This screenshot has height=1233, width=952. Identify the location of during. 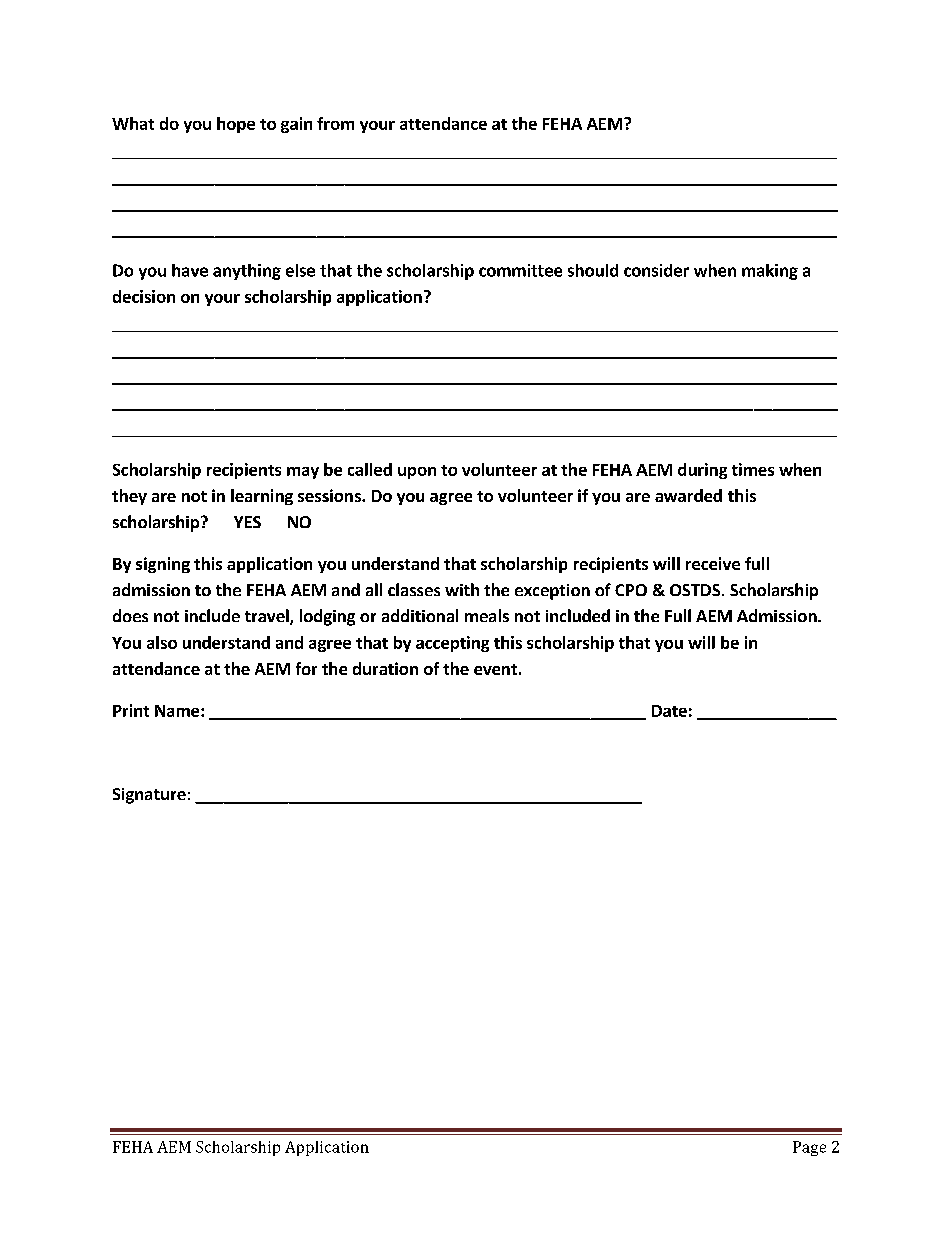
(702, 471).
